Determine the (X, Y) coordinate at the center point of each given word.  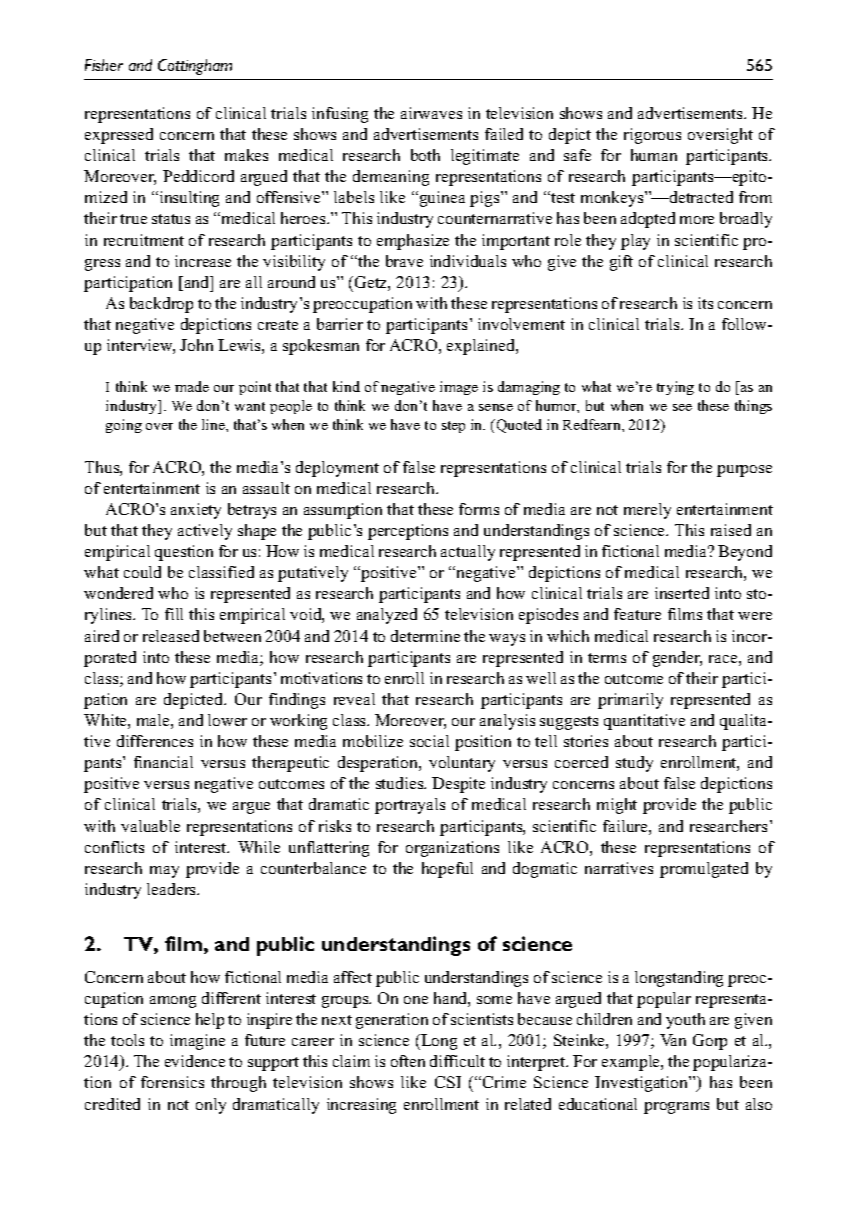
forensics (172, 1082)
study (634, 764)
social (429, 741)
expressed (119, 136)
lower (227, 720)
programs (676, 1108)
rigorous (652, 136)
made (192, 386)
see (682, 407)
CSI (448, 1082)
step (453, 427)
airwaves (431, 113)
